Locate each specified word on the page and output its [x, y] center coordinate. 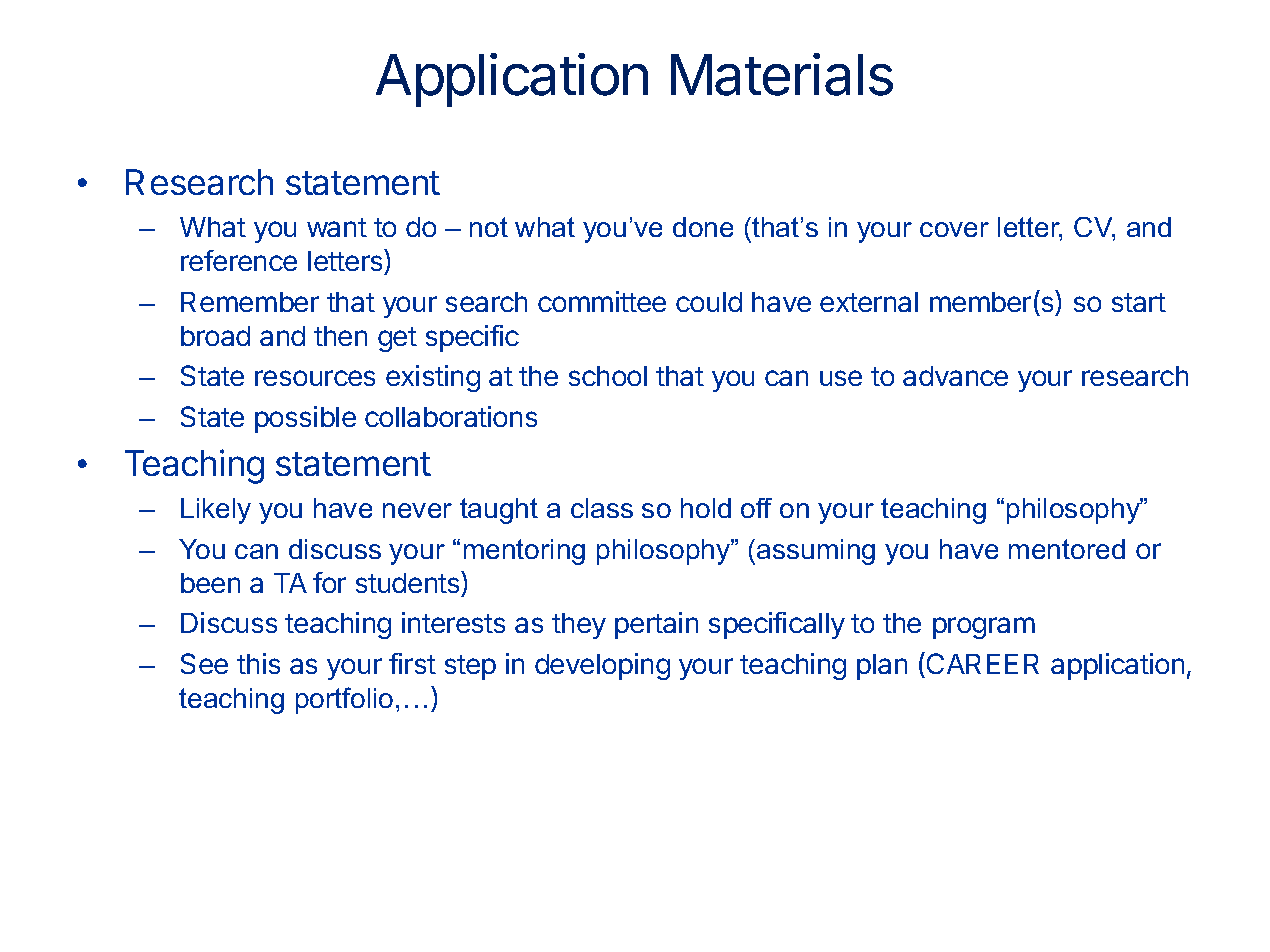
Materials [782, 74]
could [709, 302]
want [337, 227]
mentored [1067, 549]
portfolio [344, 700]
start [1139, 302]
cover [954, 229]
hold [706, 508]
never [417, 510]
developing [602, 666]
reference [239, 260]
